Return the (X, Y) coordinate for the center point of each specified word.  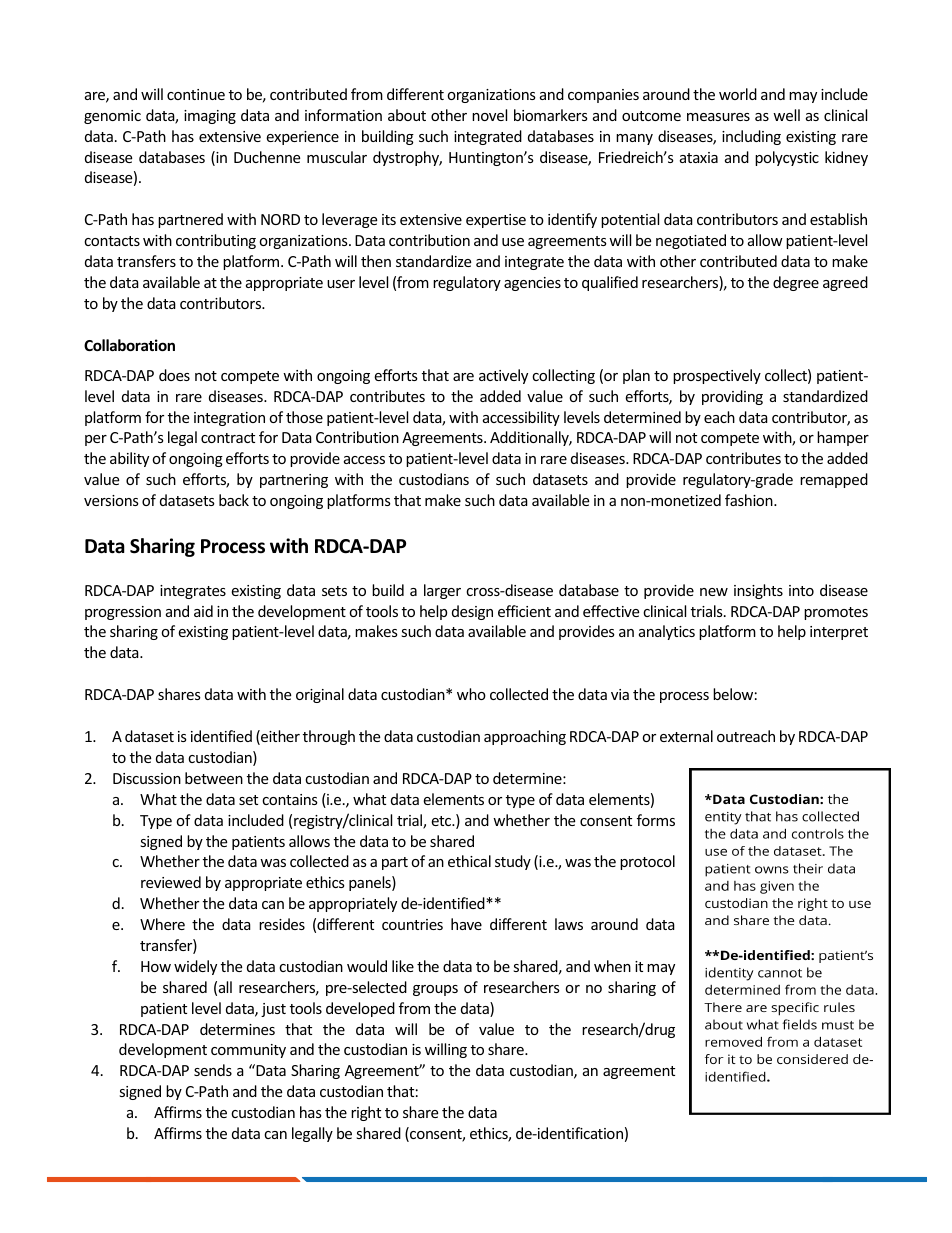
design (472, 612)
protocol (647, 862)
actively (503, 376)
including (751, 137)
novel (489, 115)
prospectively (717, 376)
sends (213, 1070)
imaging (210, 117)
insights (758, 591)
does (174, 375)
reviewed (171, 882)
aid (203, 611)
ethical (469, 861)
